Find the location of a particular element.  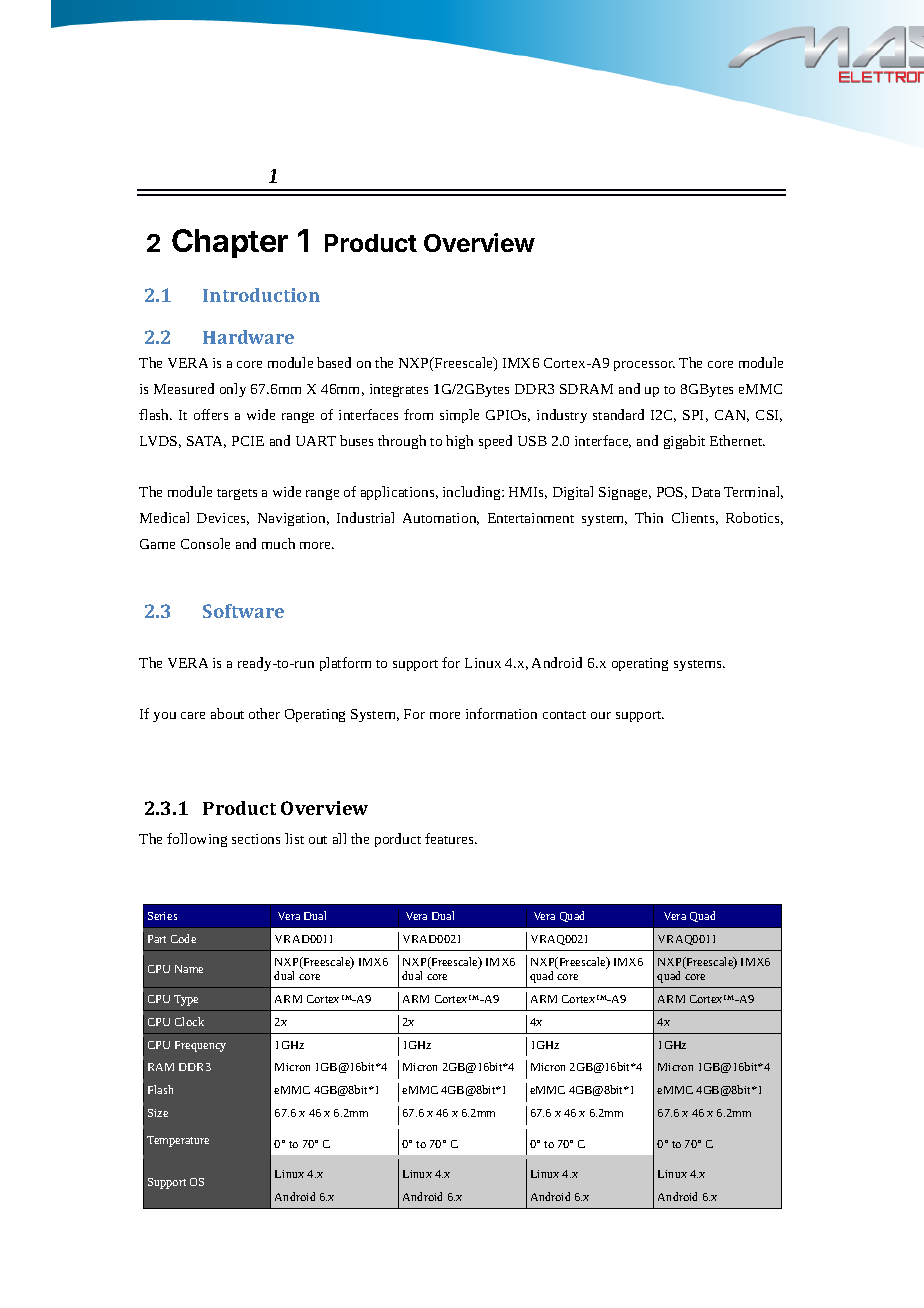

Automation is located at coordinates (441, 519).
